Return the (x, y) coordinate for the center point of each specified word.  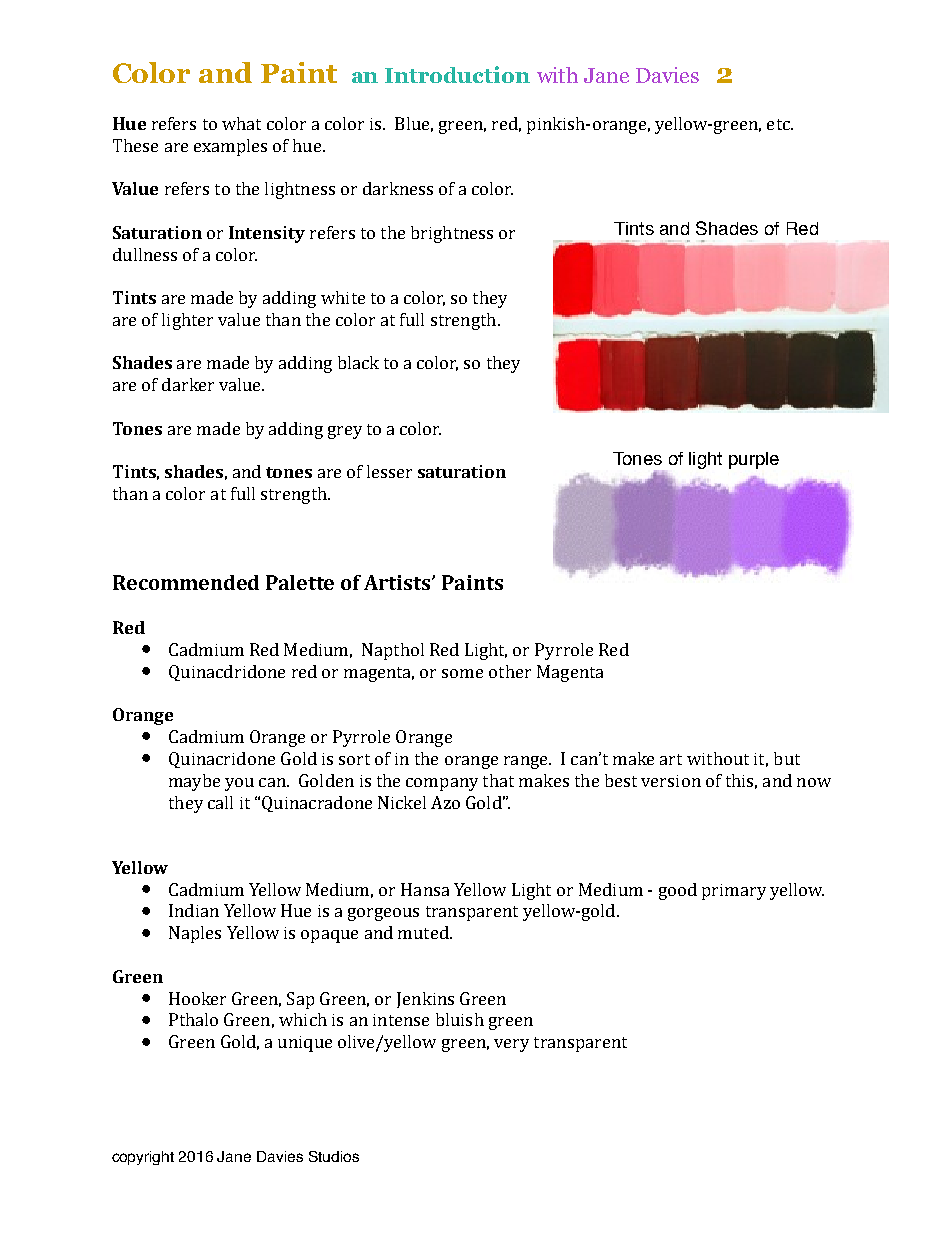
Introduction (457, 74)
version (671, 781)
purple (754, 460)
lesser (389, 471)
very (511, 1045)
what (241, 123)
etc (779, 124)
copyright (143, 1158)
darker (188, 384)
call (220, 802)
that (498, 780)
